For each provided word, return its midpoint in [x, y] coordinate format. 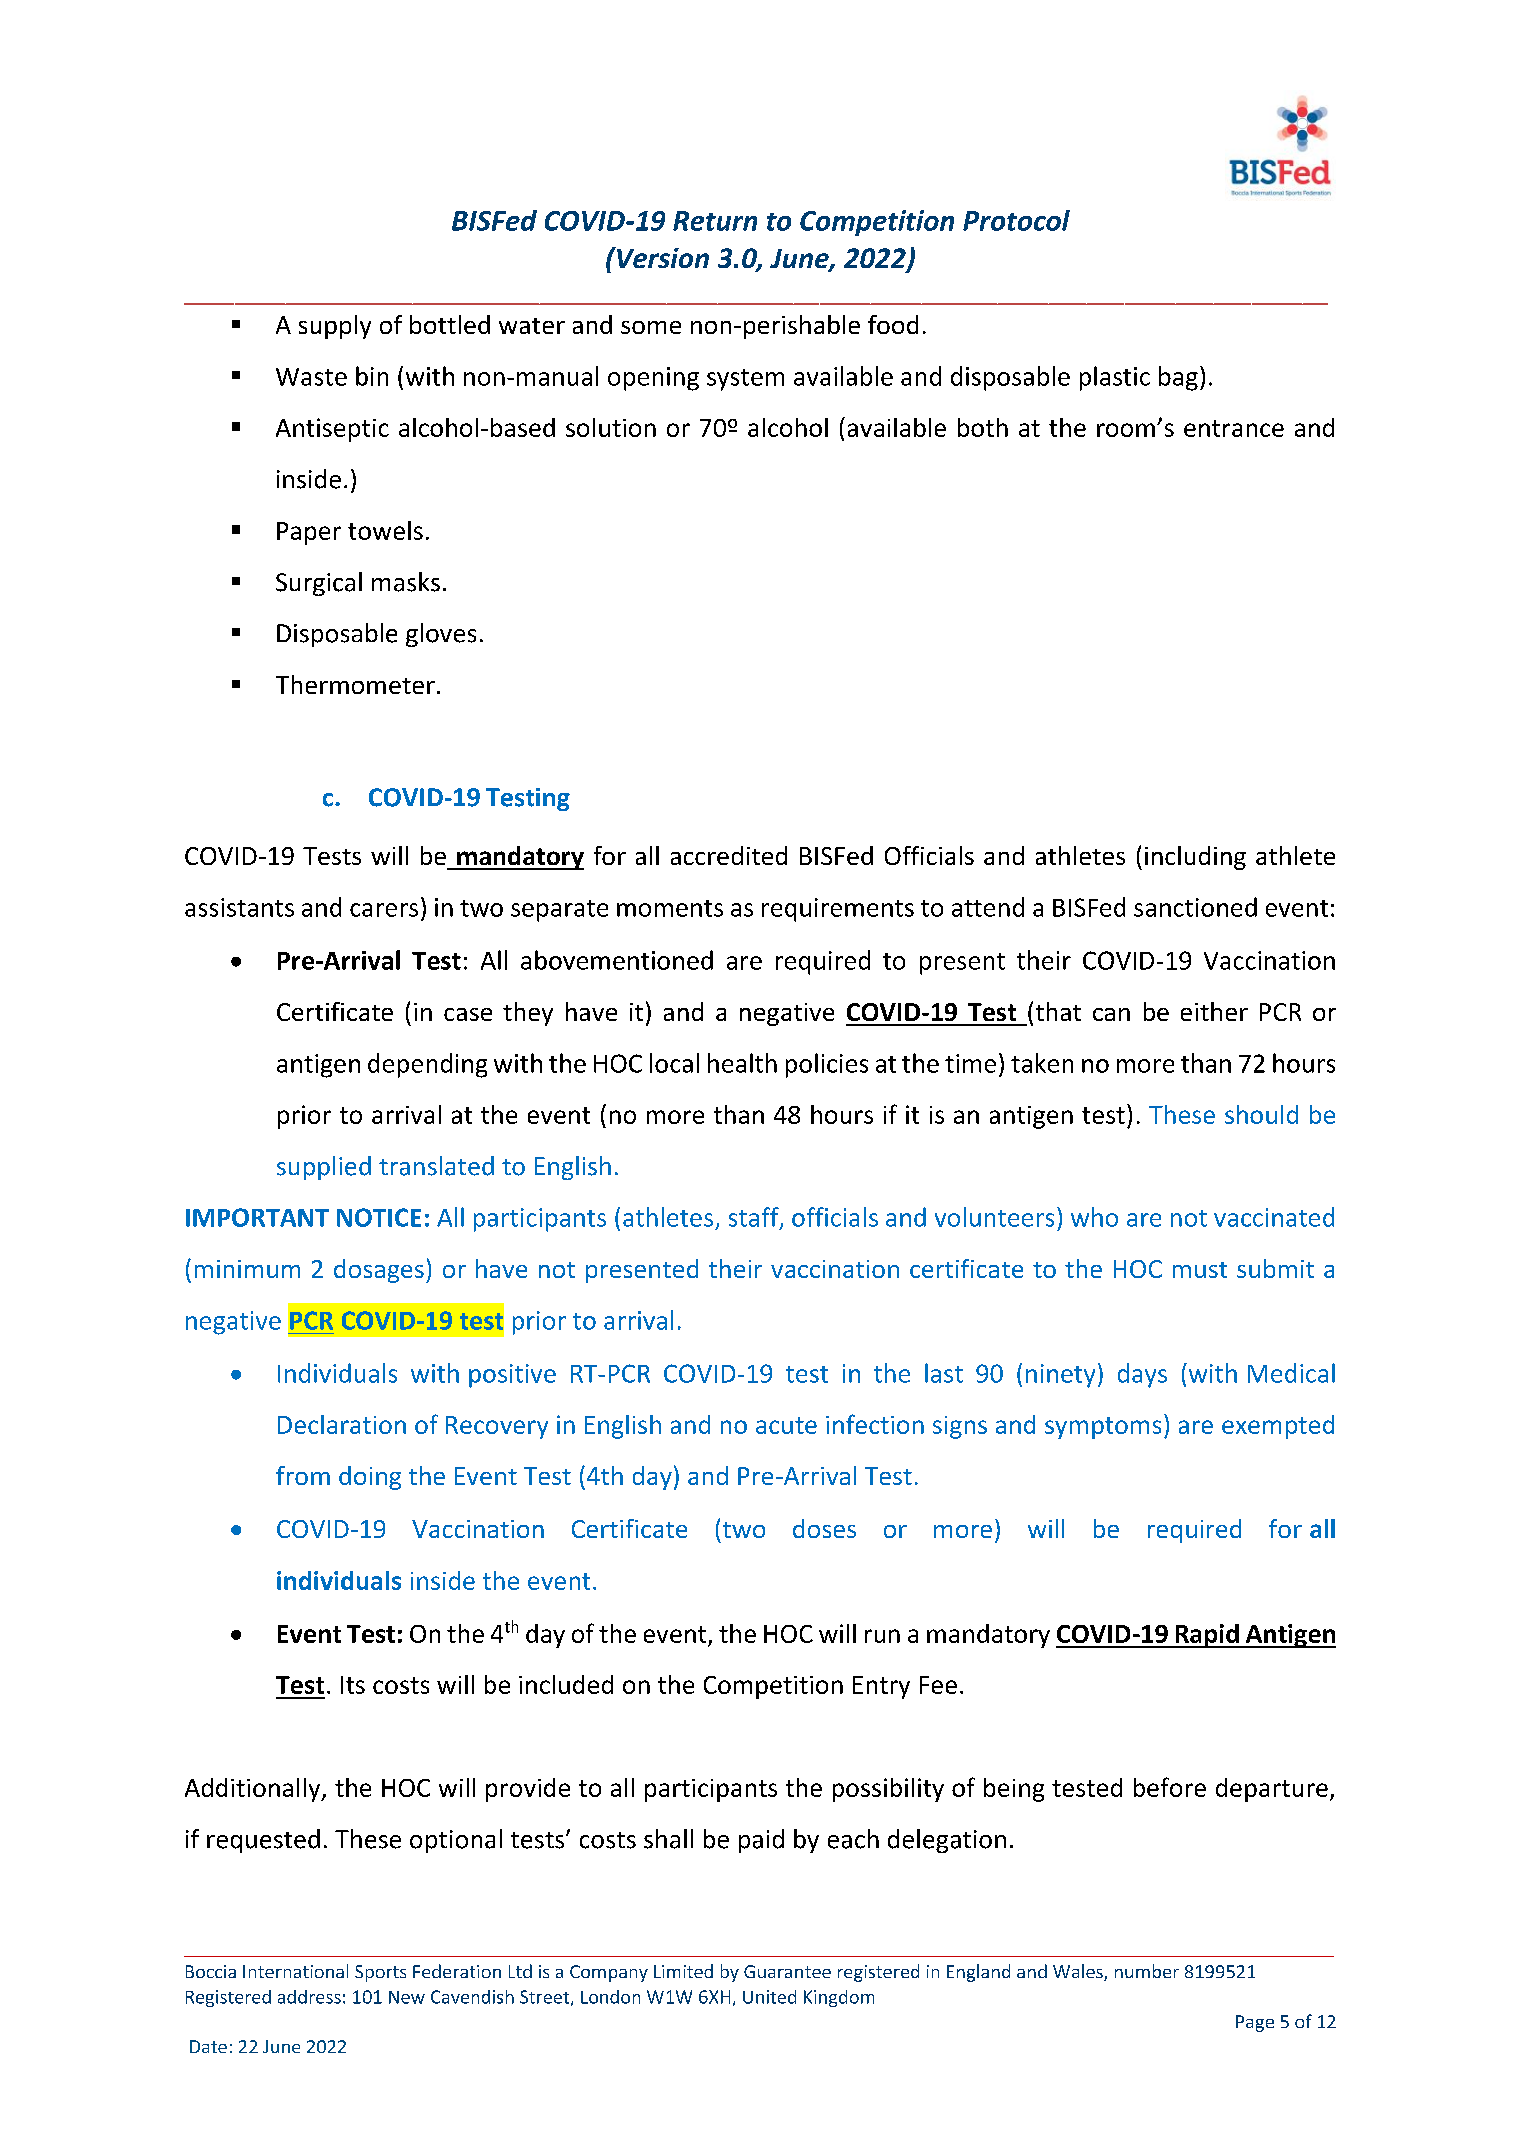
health [742, 1063]
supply [335, 327]
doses [824, 1528]
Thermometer [355, 684]
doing [370, 1478]
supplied [324, 1168]
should [1261, 1114]
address [309, 1997]
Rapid [1207, 1636]
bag [1178, 378]
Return [715, 221]
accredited [729, 855]
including [1195, 858]
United [769, 1997]
